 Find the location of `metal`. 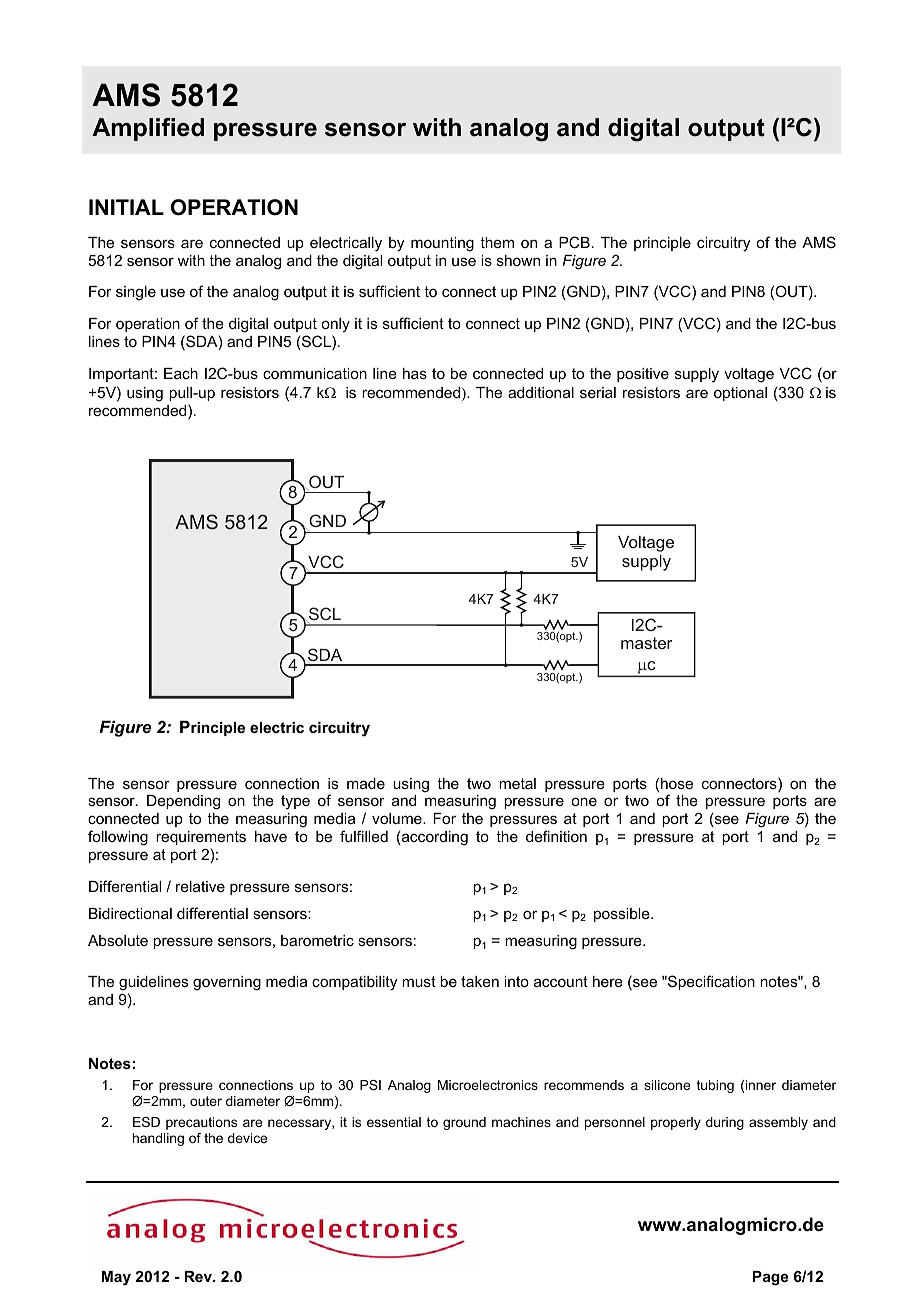

metal is located at coordinates (517, 783).
